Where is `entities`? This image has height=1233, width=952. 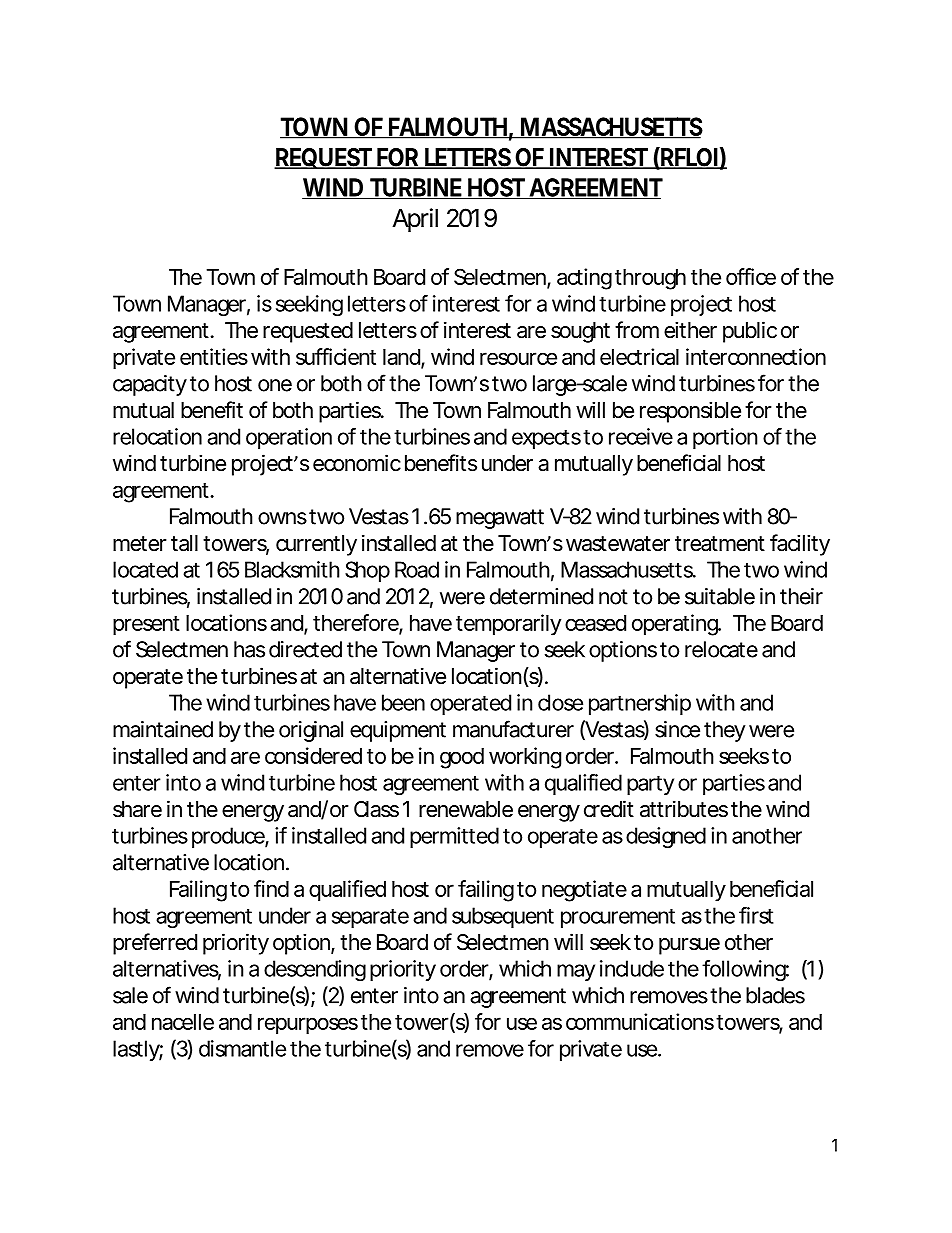 entities is located at coordinates (214, 356).
